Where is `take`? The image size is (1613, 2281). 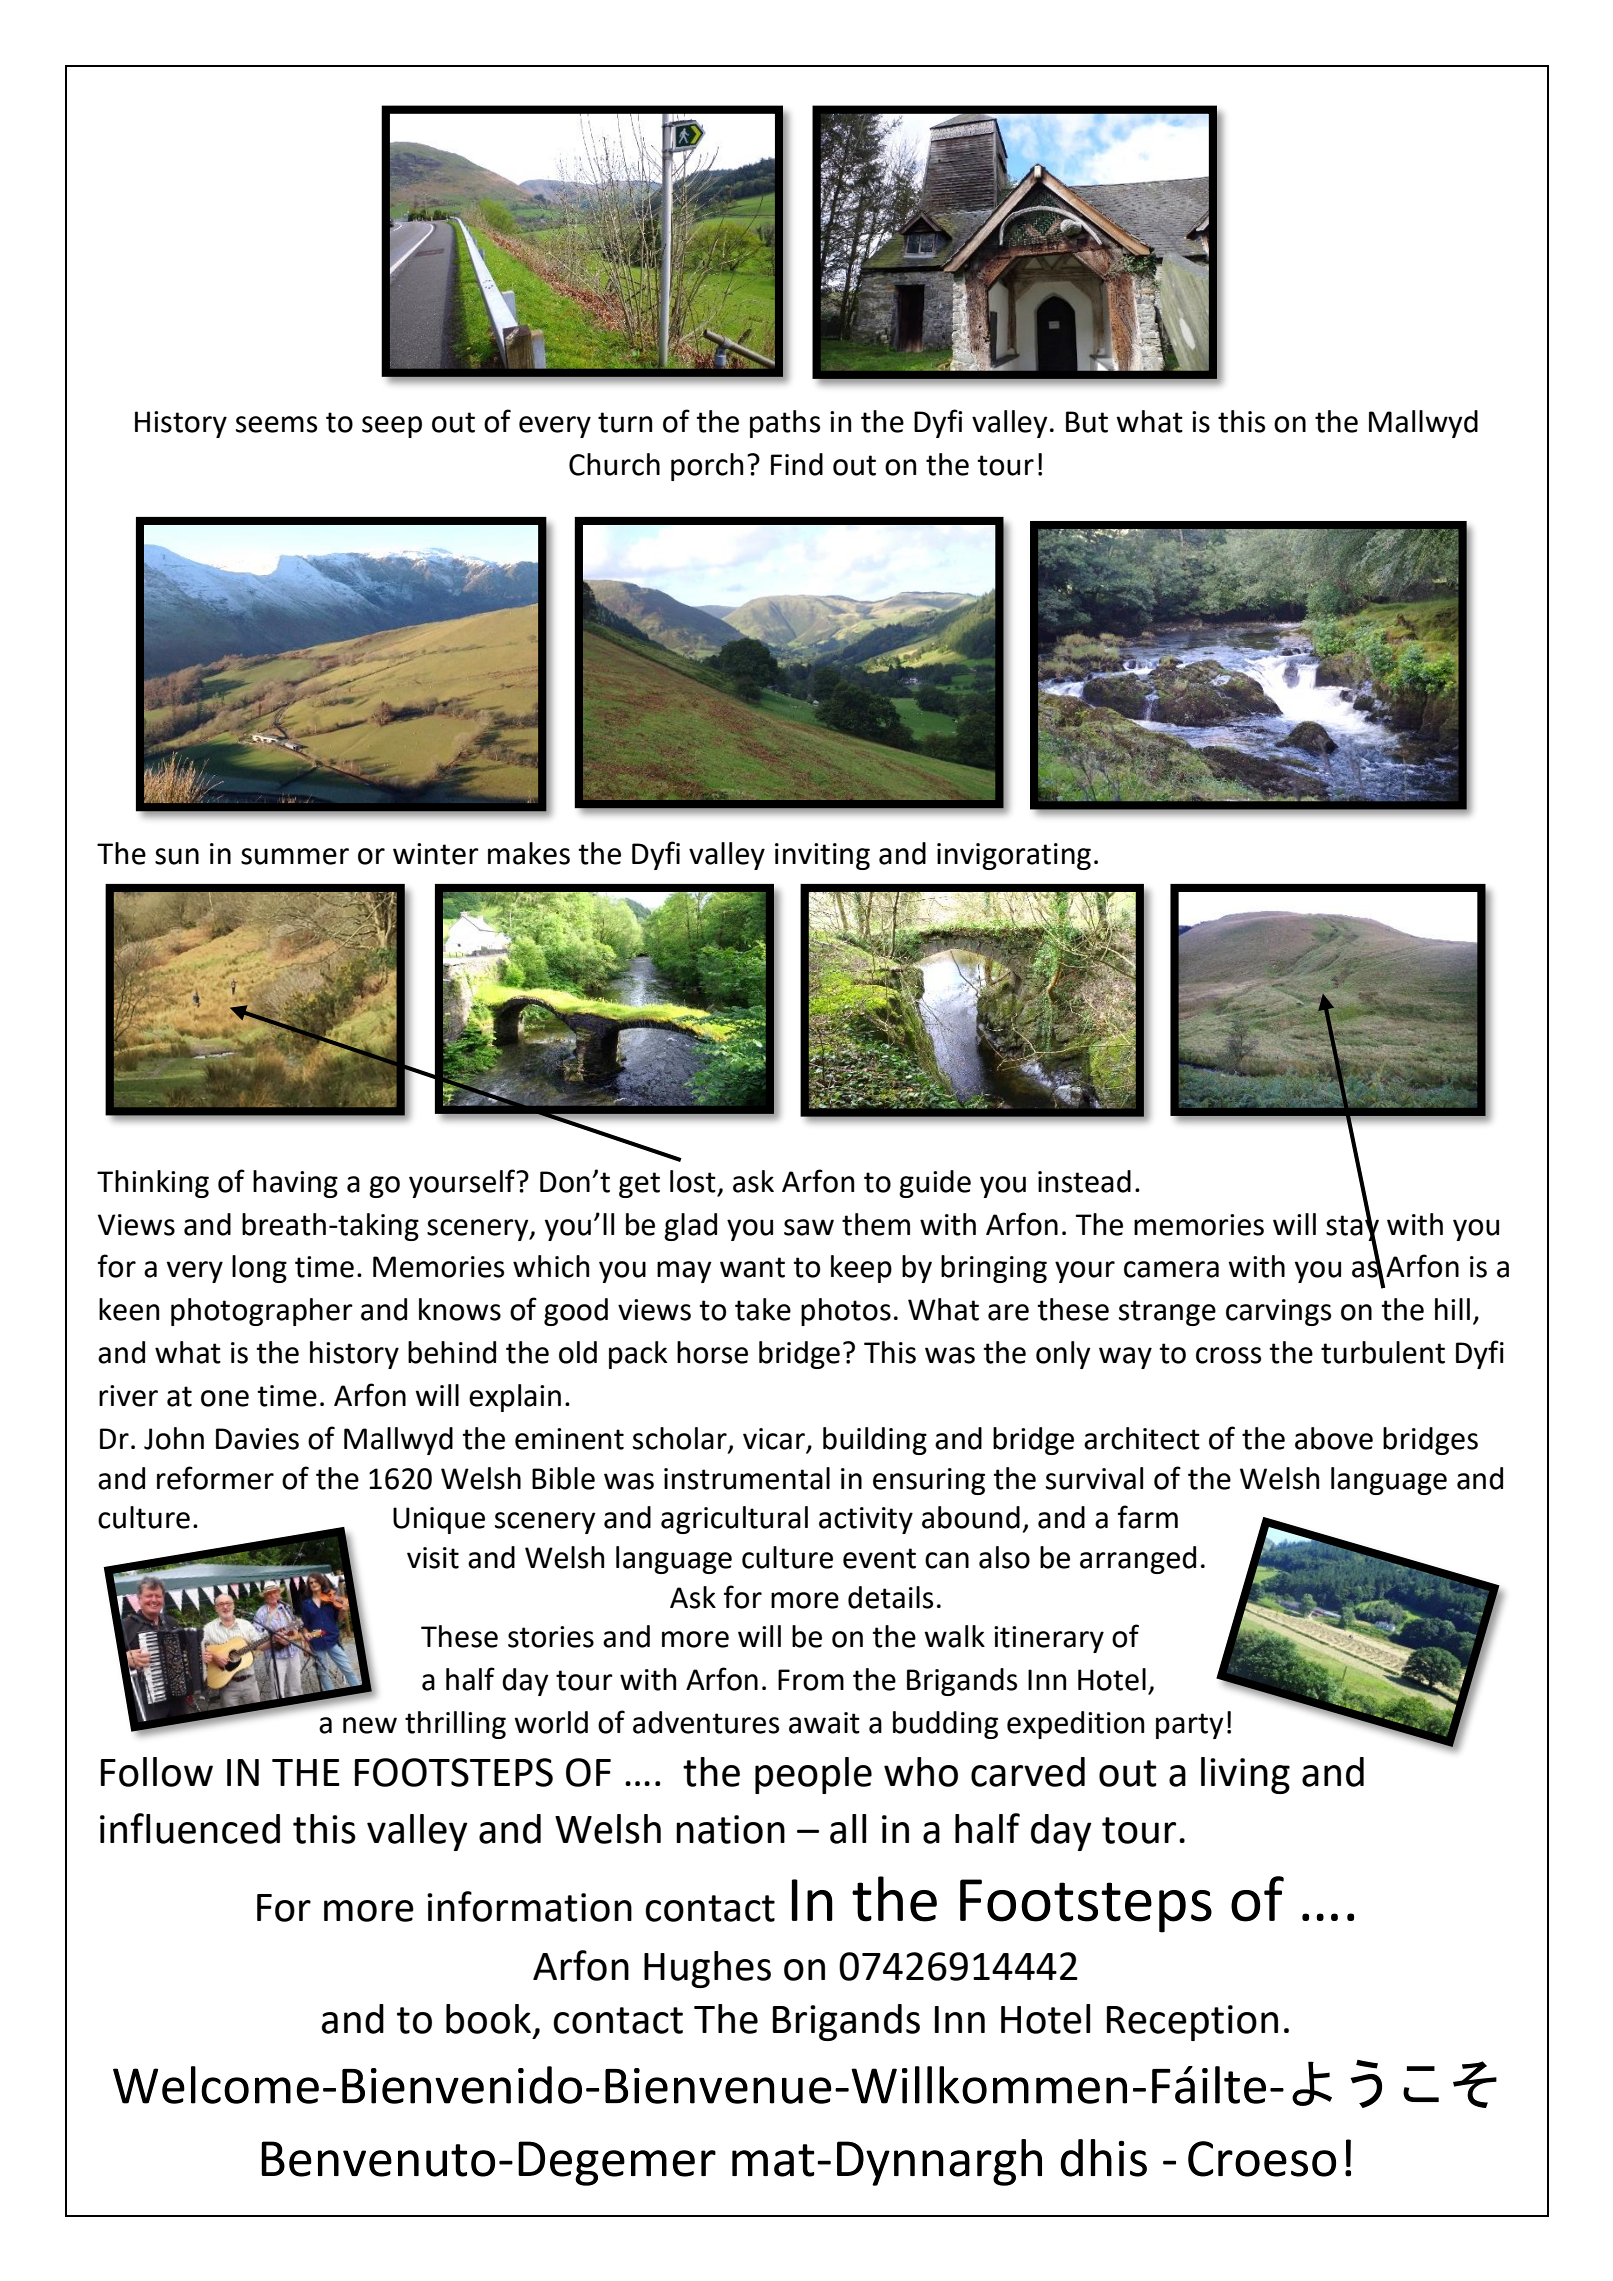 take is located at coordinates (763, 1309).
